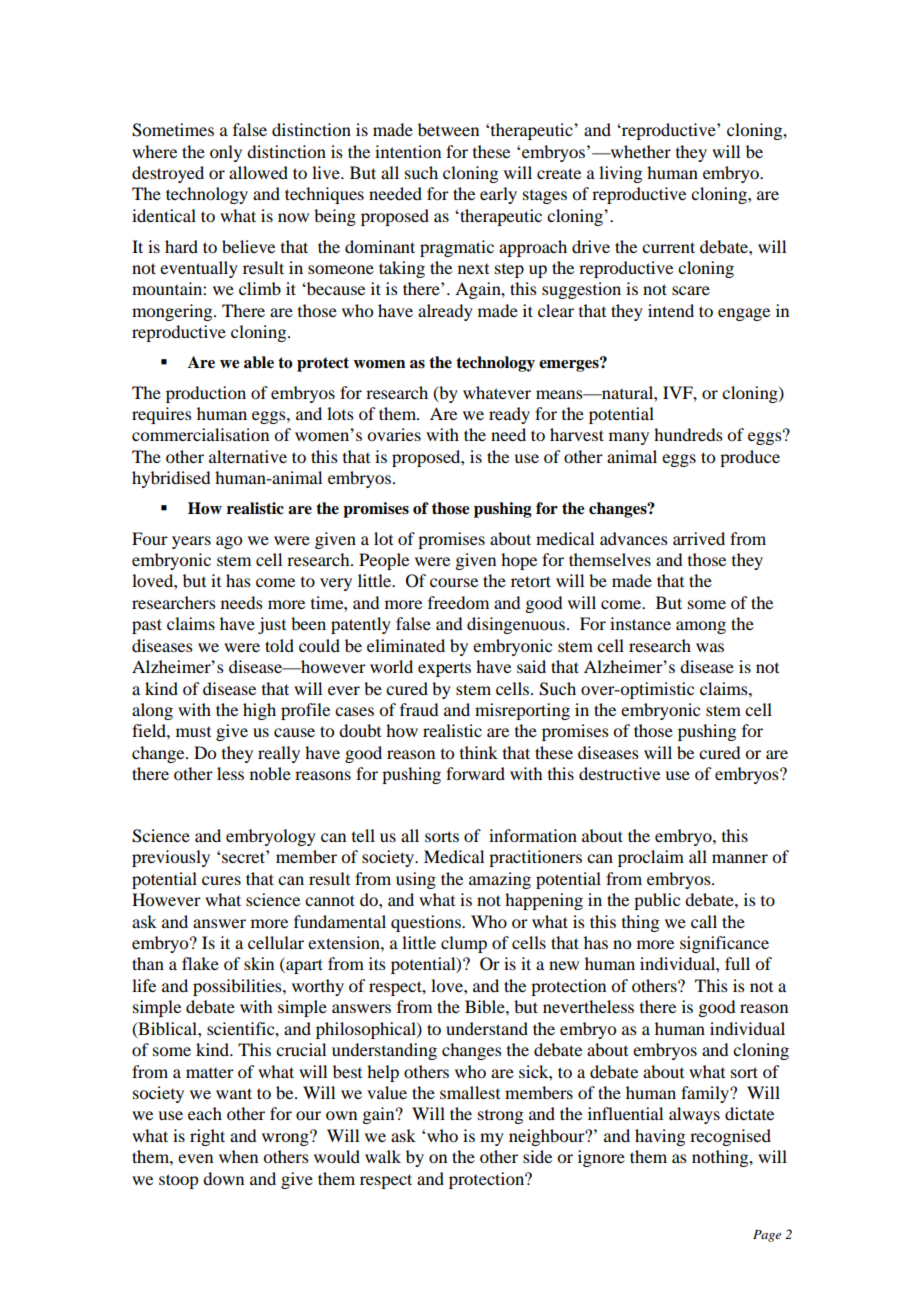 The width and height of the screenshot is (924, 1308). What do you see at coordinates (200, 963) in the screenshot?
I see `flake` at bounding box center [200, 963].
